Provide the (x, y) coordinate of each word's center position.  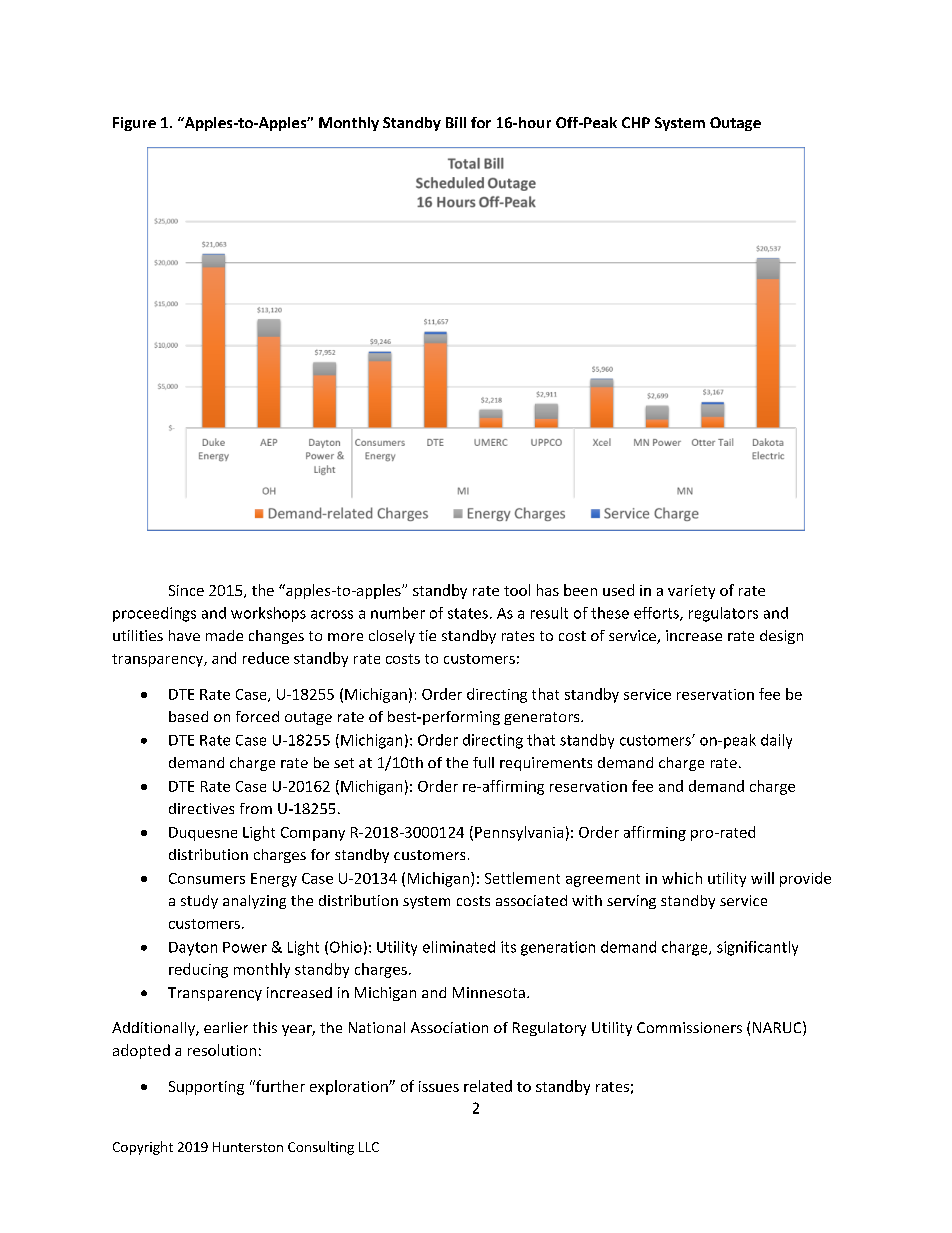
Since (186, 590)
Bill (456, 122)
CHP (636, 122)
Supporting (206, 1088)
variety (691, 592)
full (483, 762)
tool (517, 590)
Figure (134, 124)
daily (776, 741)
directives (201, 808)
